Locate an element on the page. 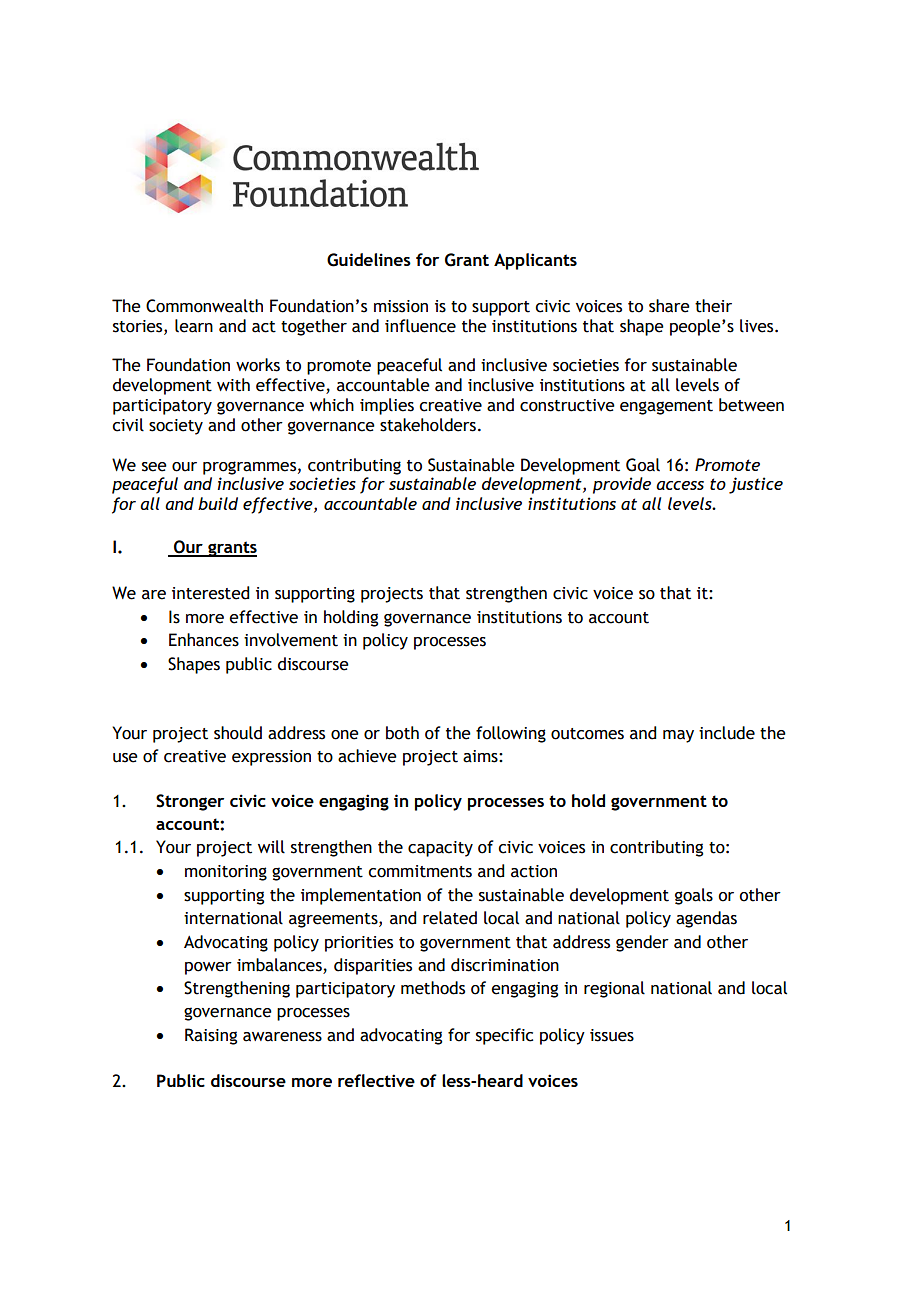  Commonwealth is located at coordinates (204, 306).
